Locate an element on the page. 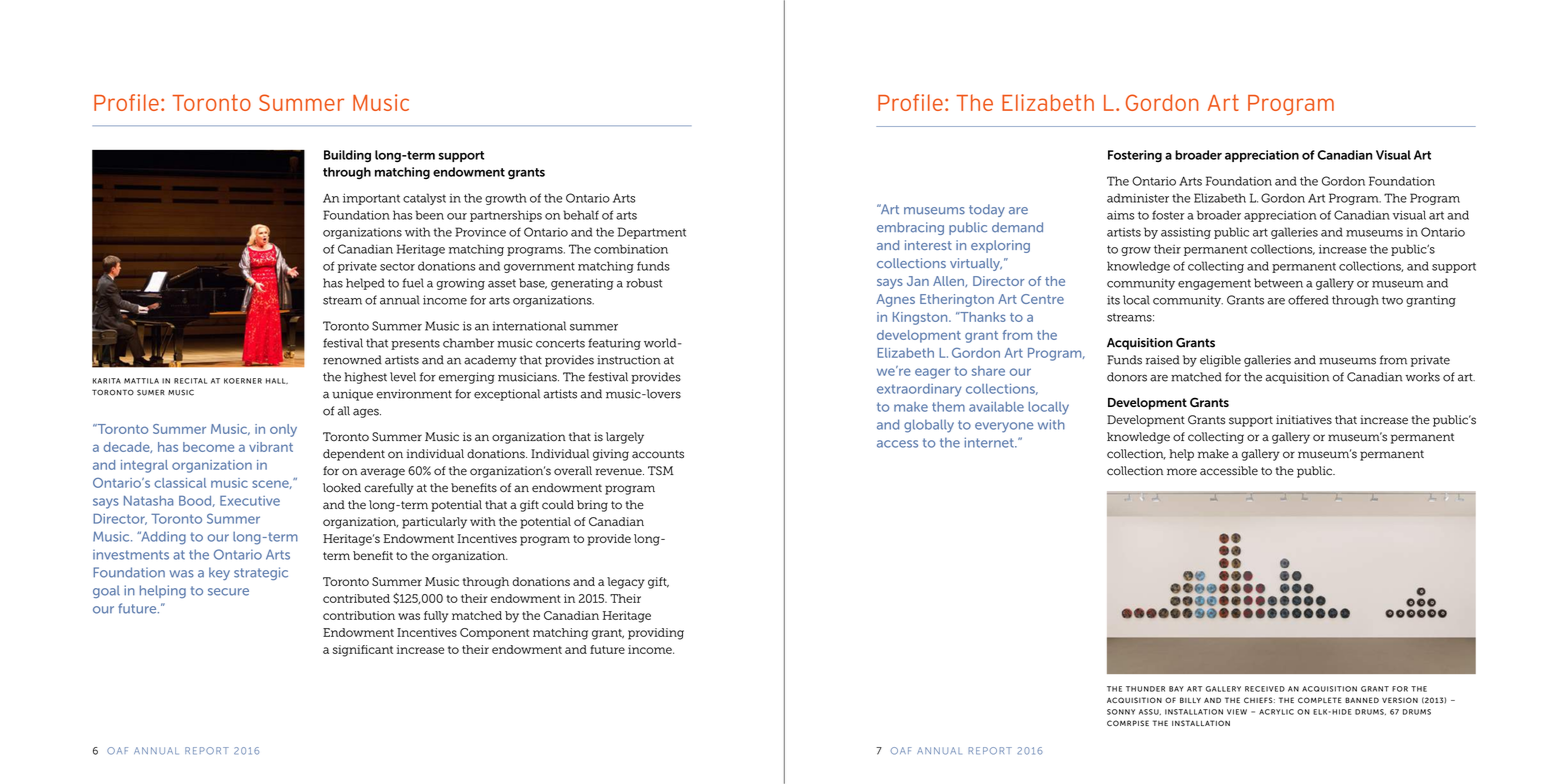 This image has height=784, width=1568. providing is located at coordinates (656, 634).
